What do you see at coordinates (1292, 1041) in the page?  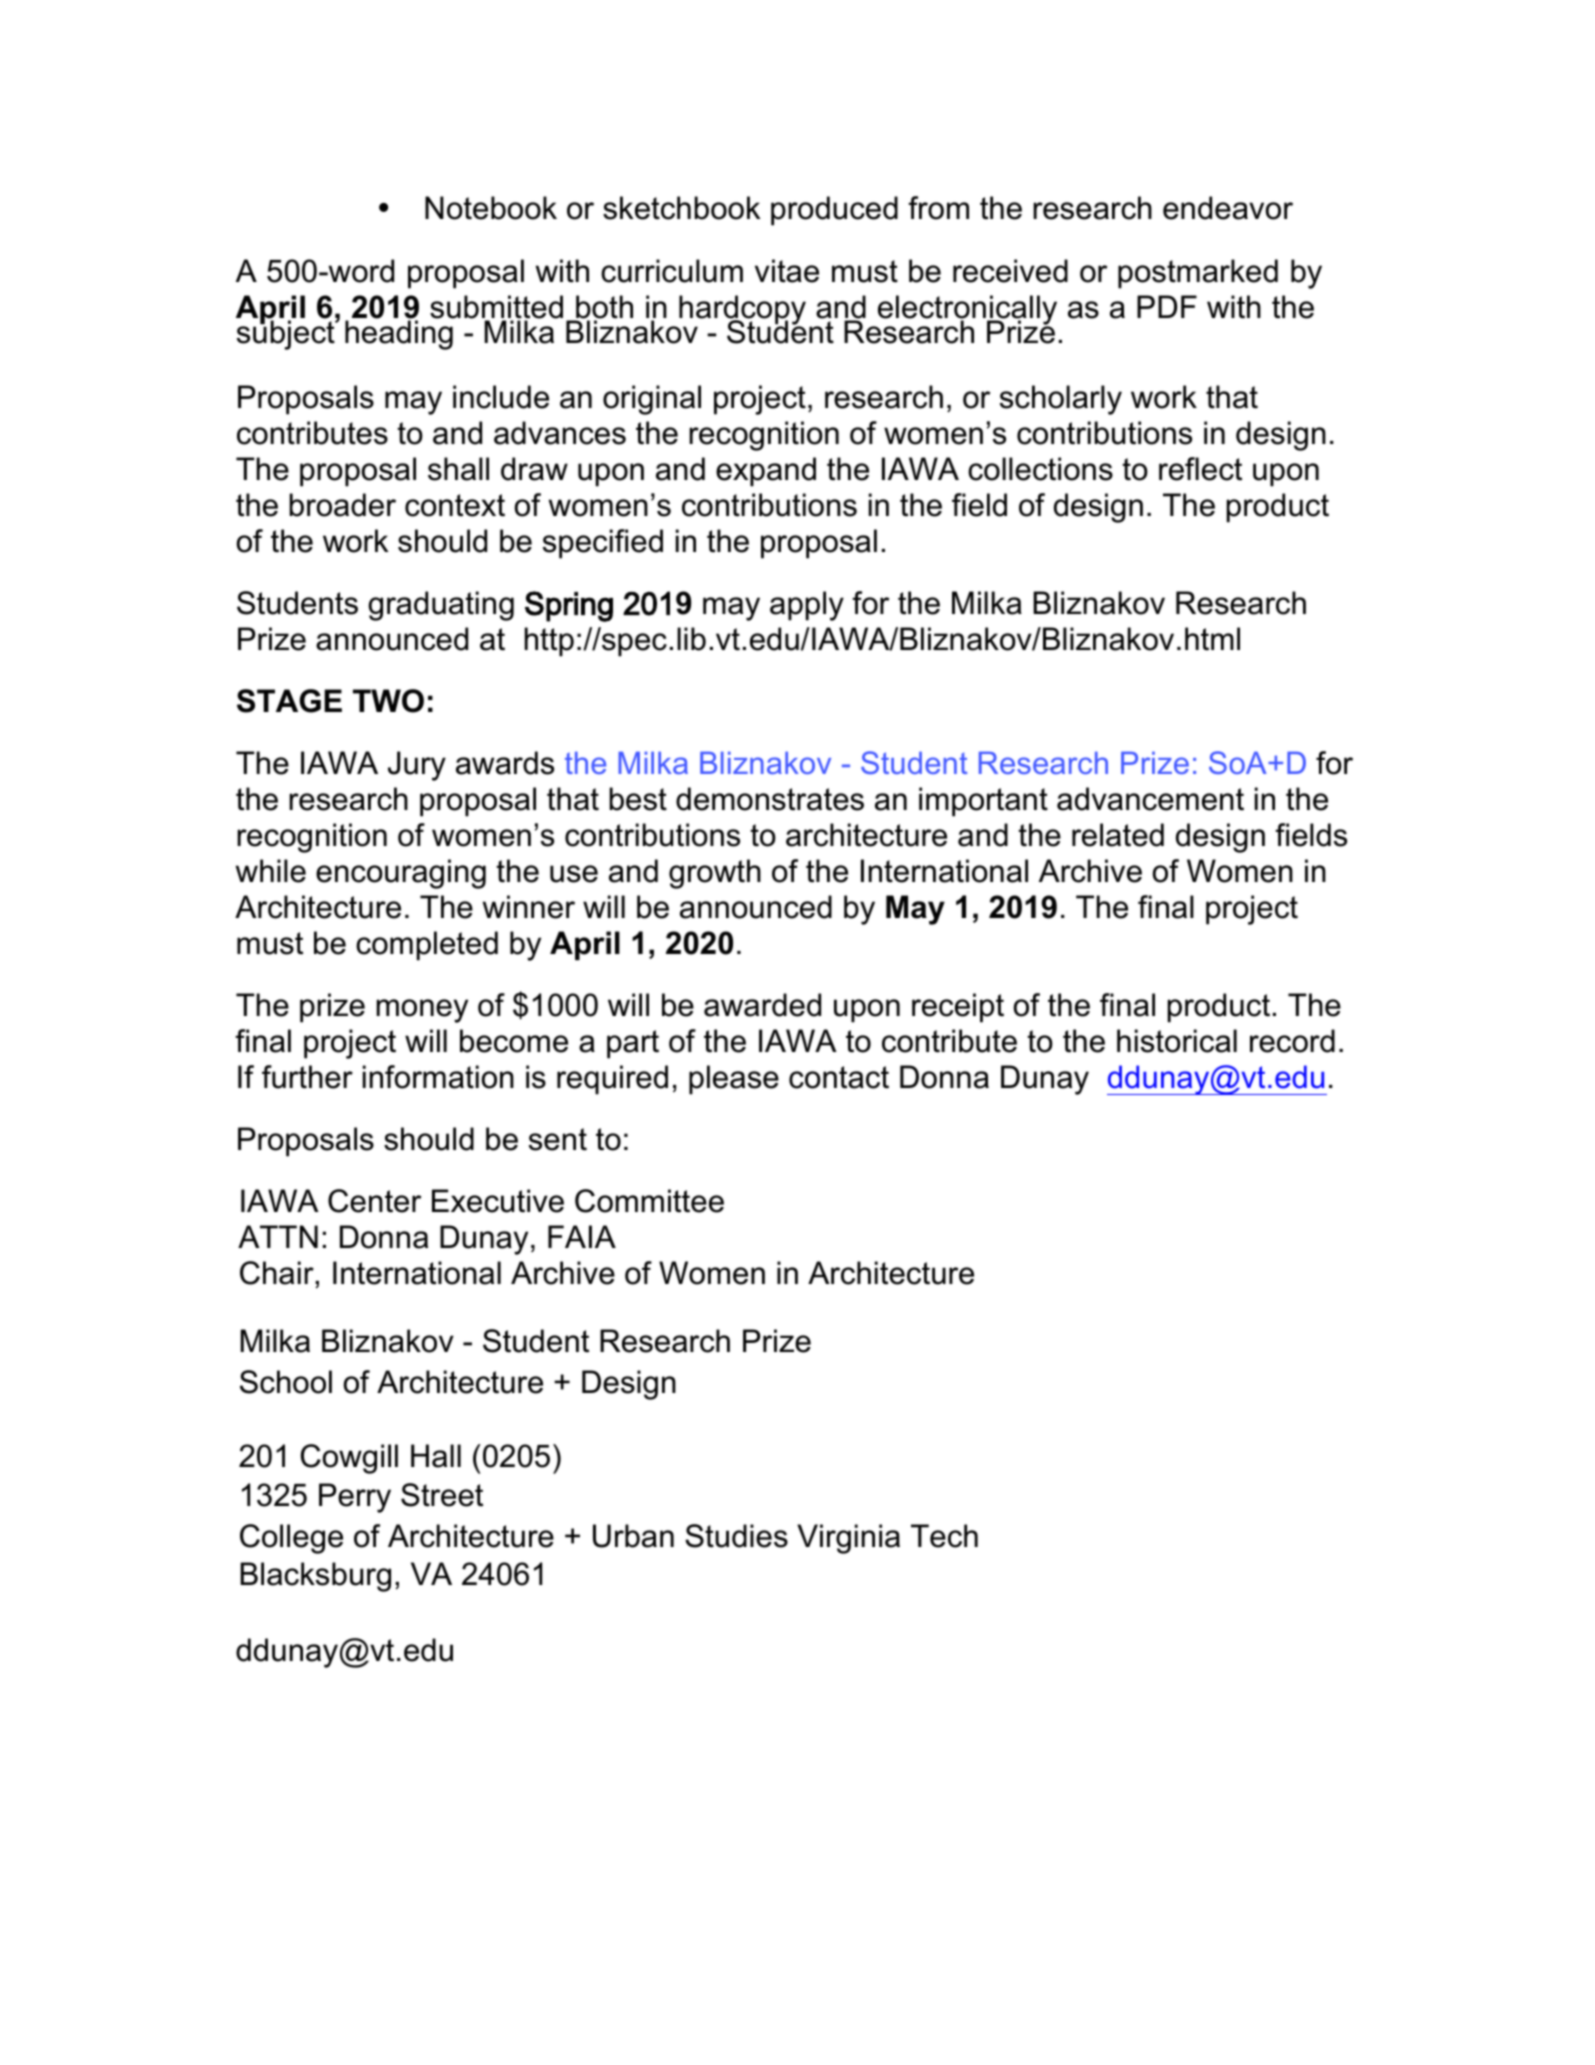 I see `record` at bounding box center [1292, 1041].
